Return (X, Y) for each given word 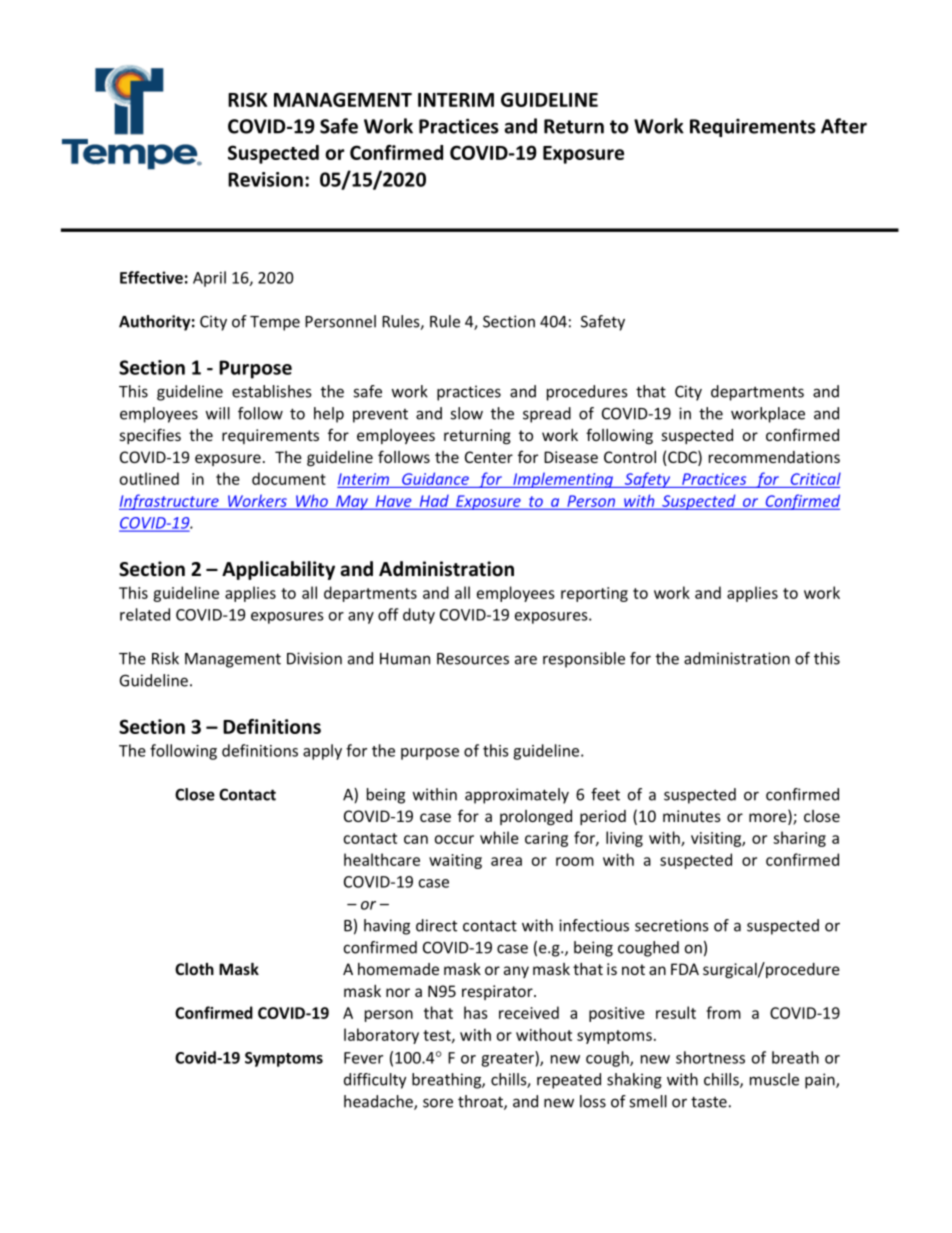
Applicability (278, 570)
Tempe (275, 323)
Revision (265, 179)
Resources (473, 659)
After (844, 126)
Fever (363, 1058)
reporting (594, 594)
